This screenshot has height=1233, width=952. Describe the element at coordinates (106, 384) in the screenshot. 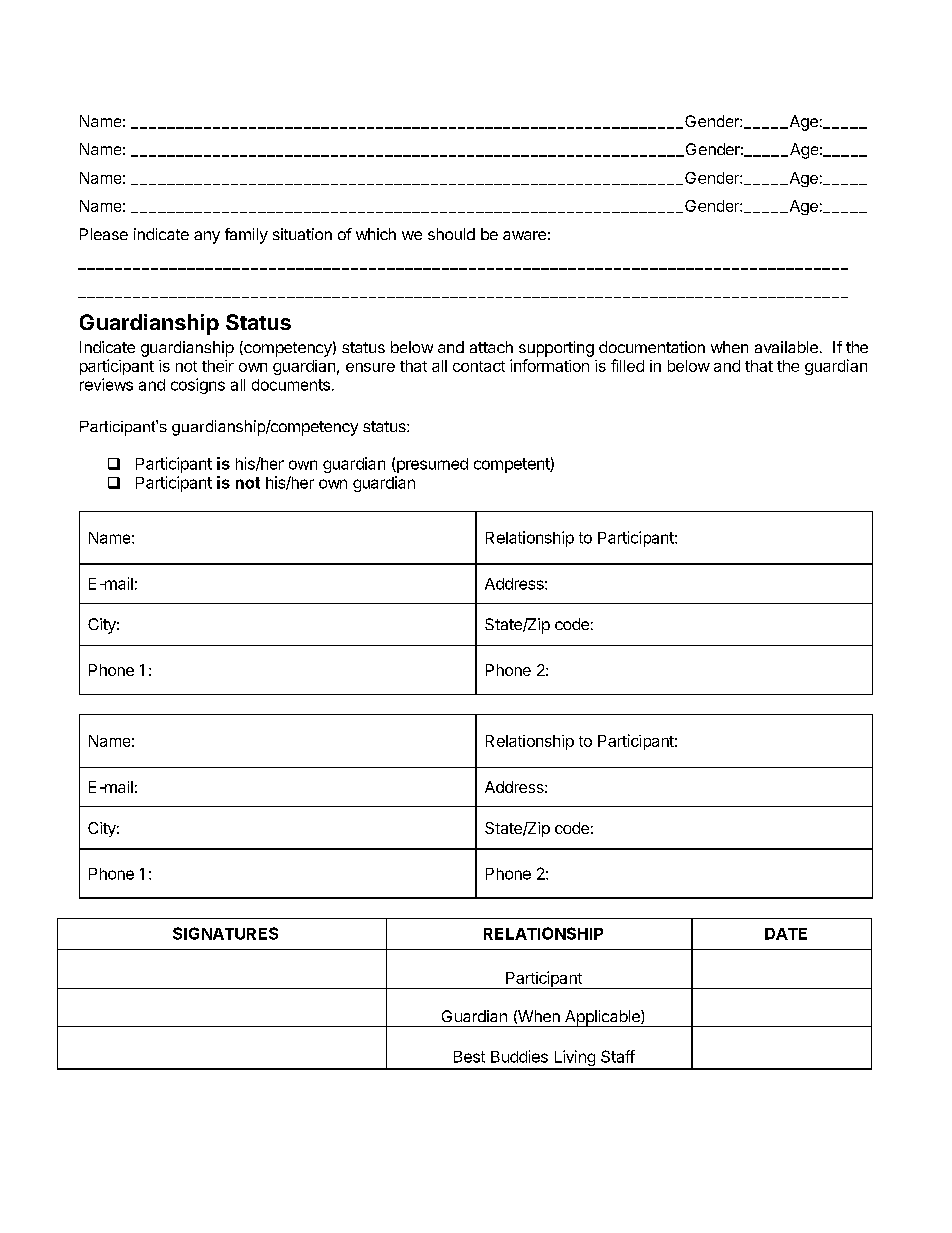

I see `reviews` at that location.
